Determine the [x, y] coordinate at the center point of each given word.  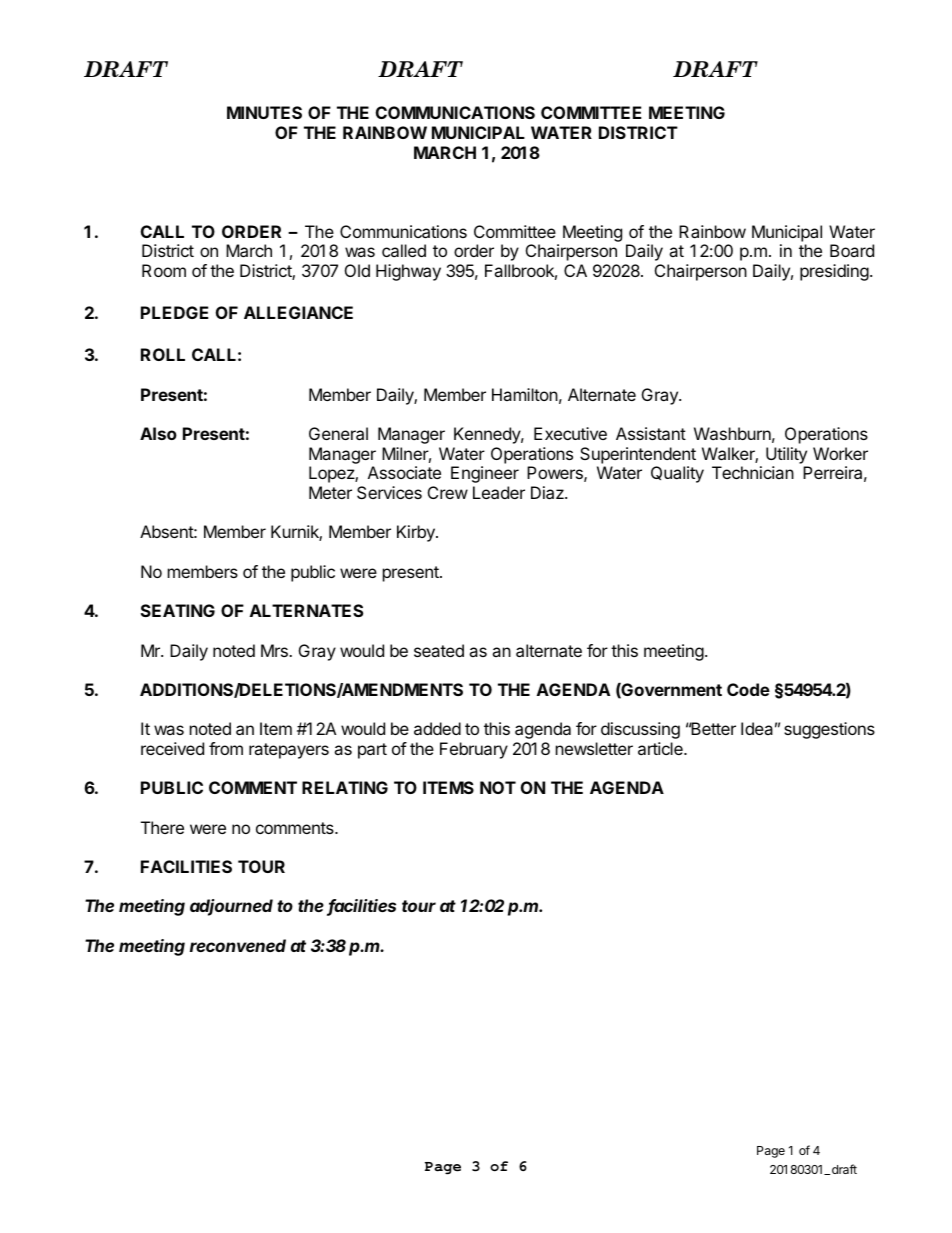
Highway [408, 272]
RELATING [345, 787]
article [661, 748]
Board [852, 250]
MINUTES [264, 112]
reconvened [238, 945]
